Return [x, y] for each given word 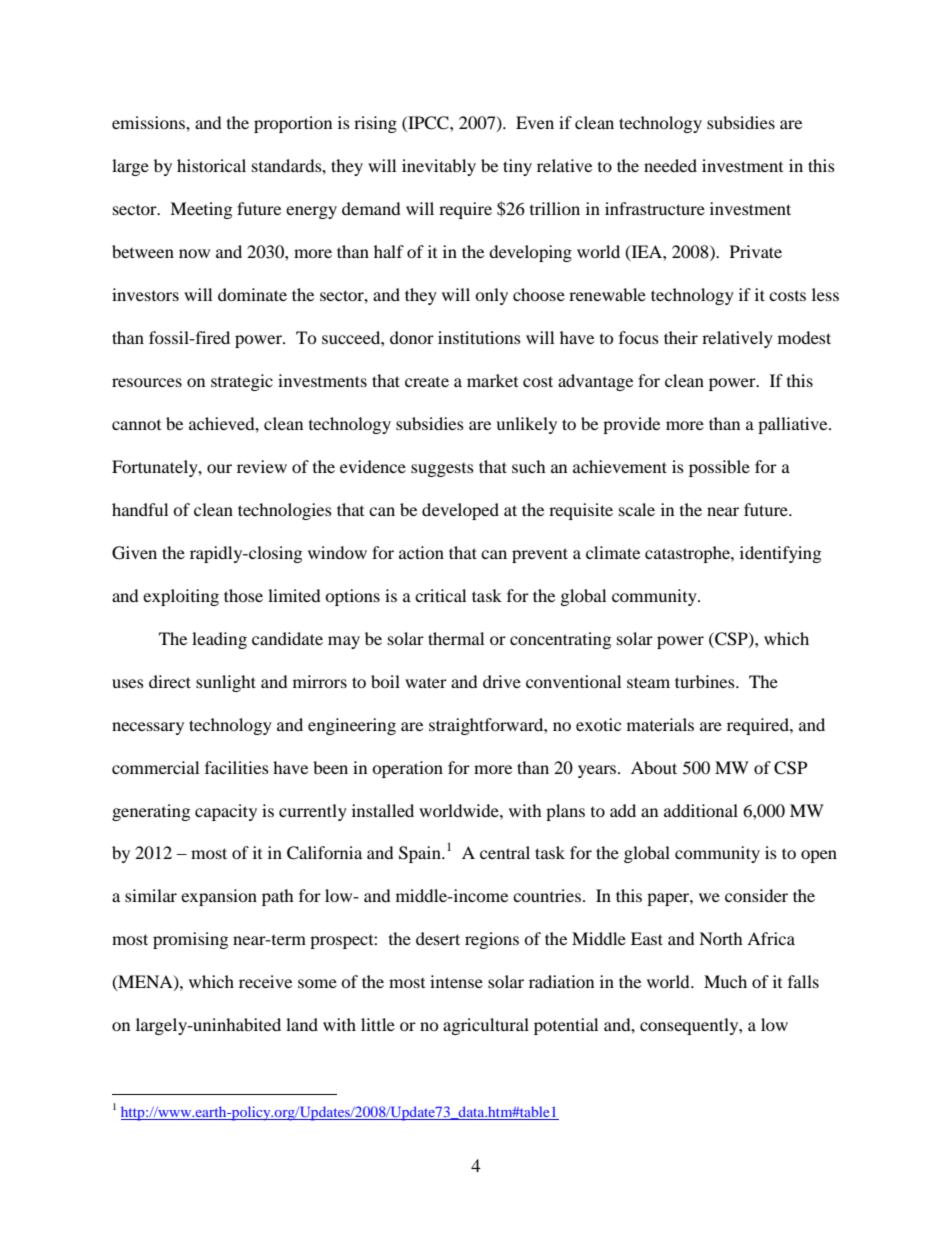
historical [211, 165]
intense [456, 981]
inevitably [439, 167]
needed [670, 165]
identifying [780, 554]
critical [440, 595]
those [243, 595]
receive [265, 981]
